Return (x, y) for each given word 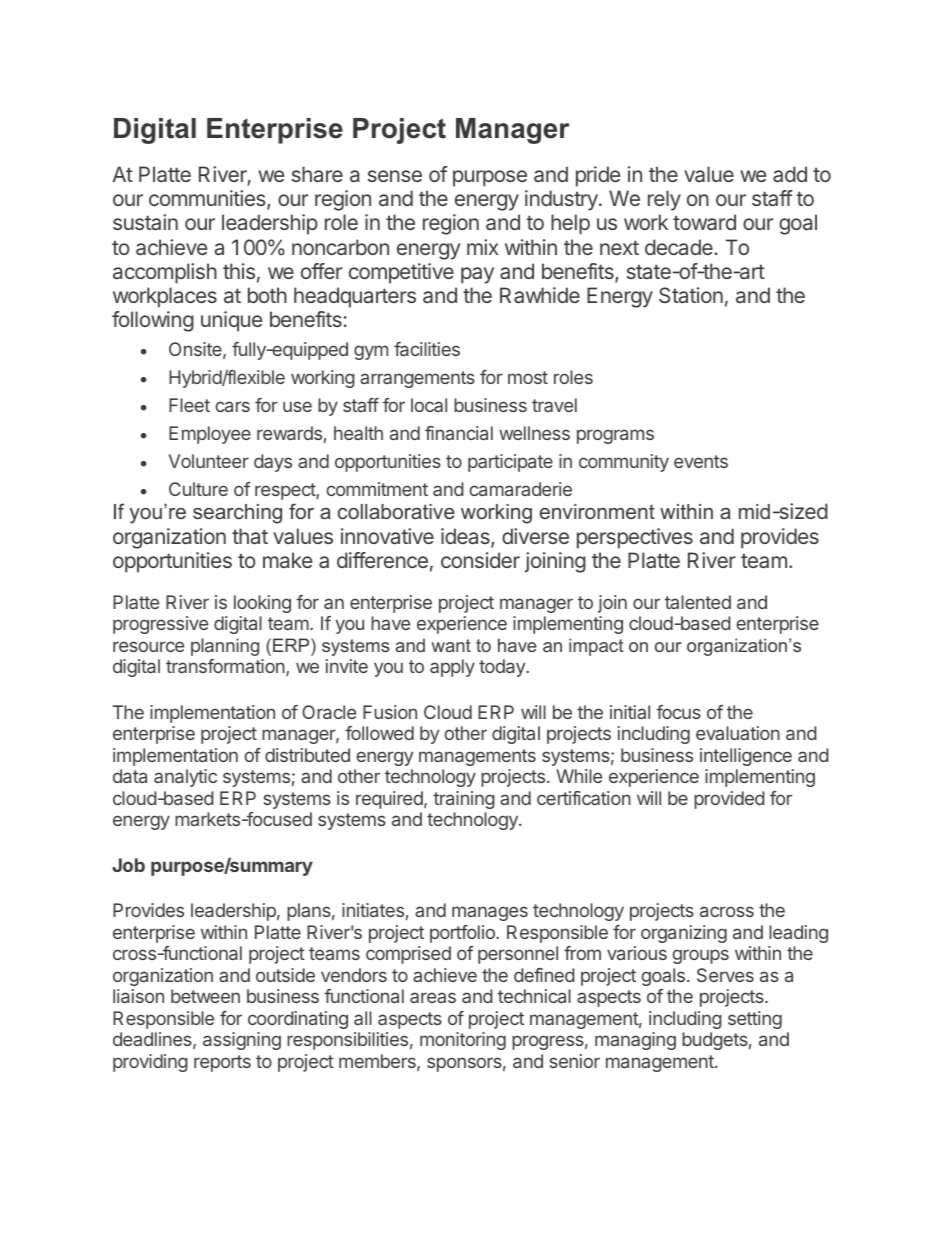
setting (755, 1020)
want (451, 645)
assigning (242, 1041)
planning (225, 647)
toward (704, 222)
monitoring (463, 1041)
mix (483, 247)
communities (208, 200)
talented (698, 602)
